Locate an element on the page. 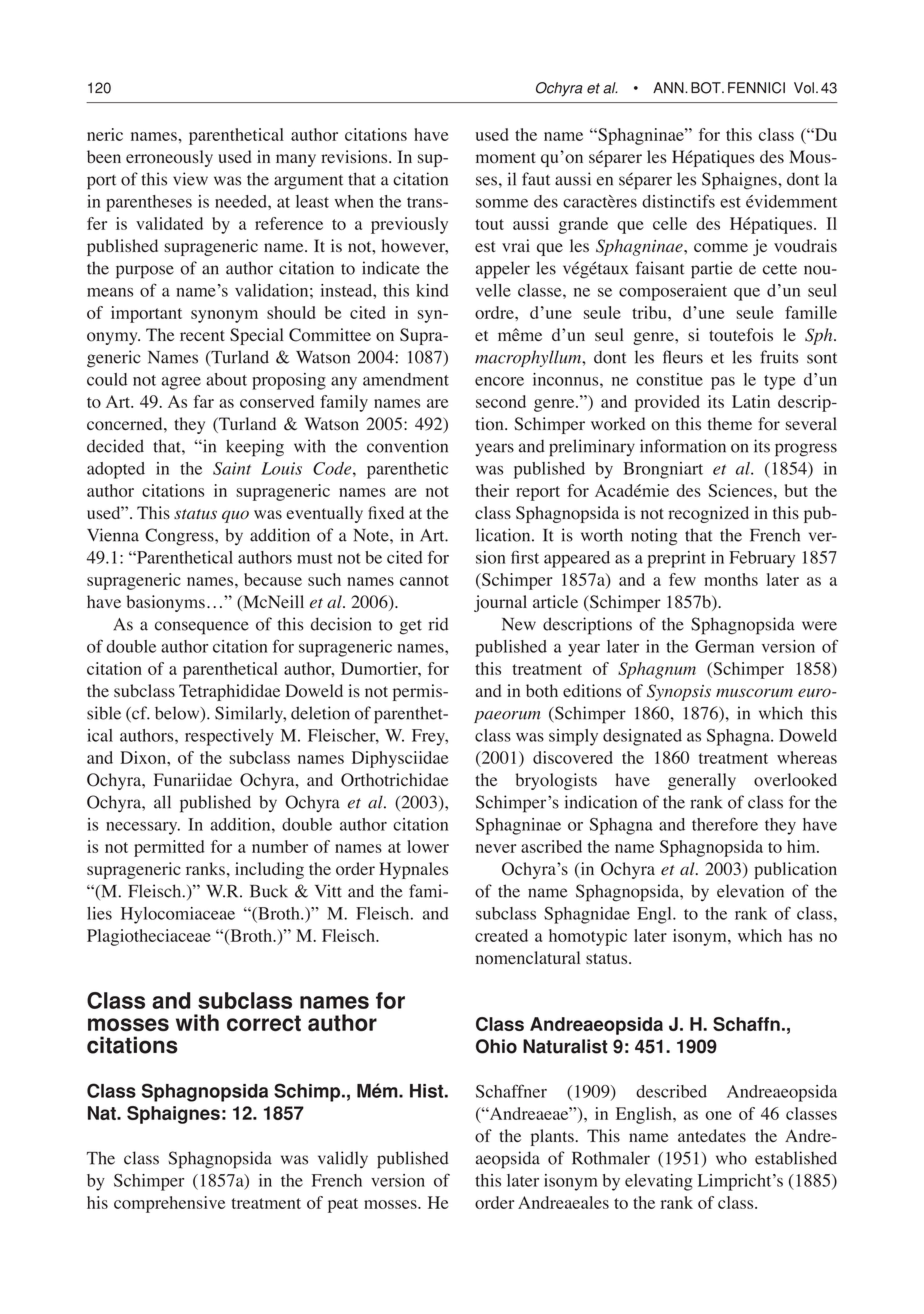 This document has height=1314, width=924. moment is located at coordinates (506, 158).
